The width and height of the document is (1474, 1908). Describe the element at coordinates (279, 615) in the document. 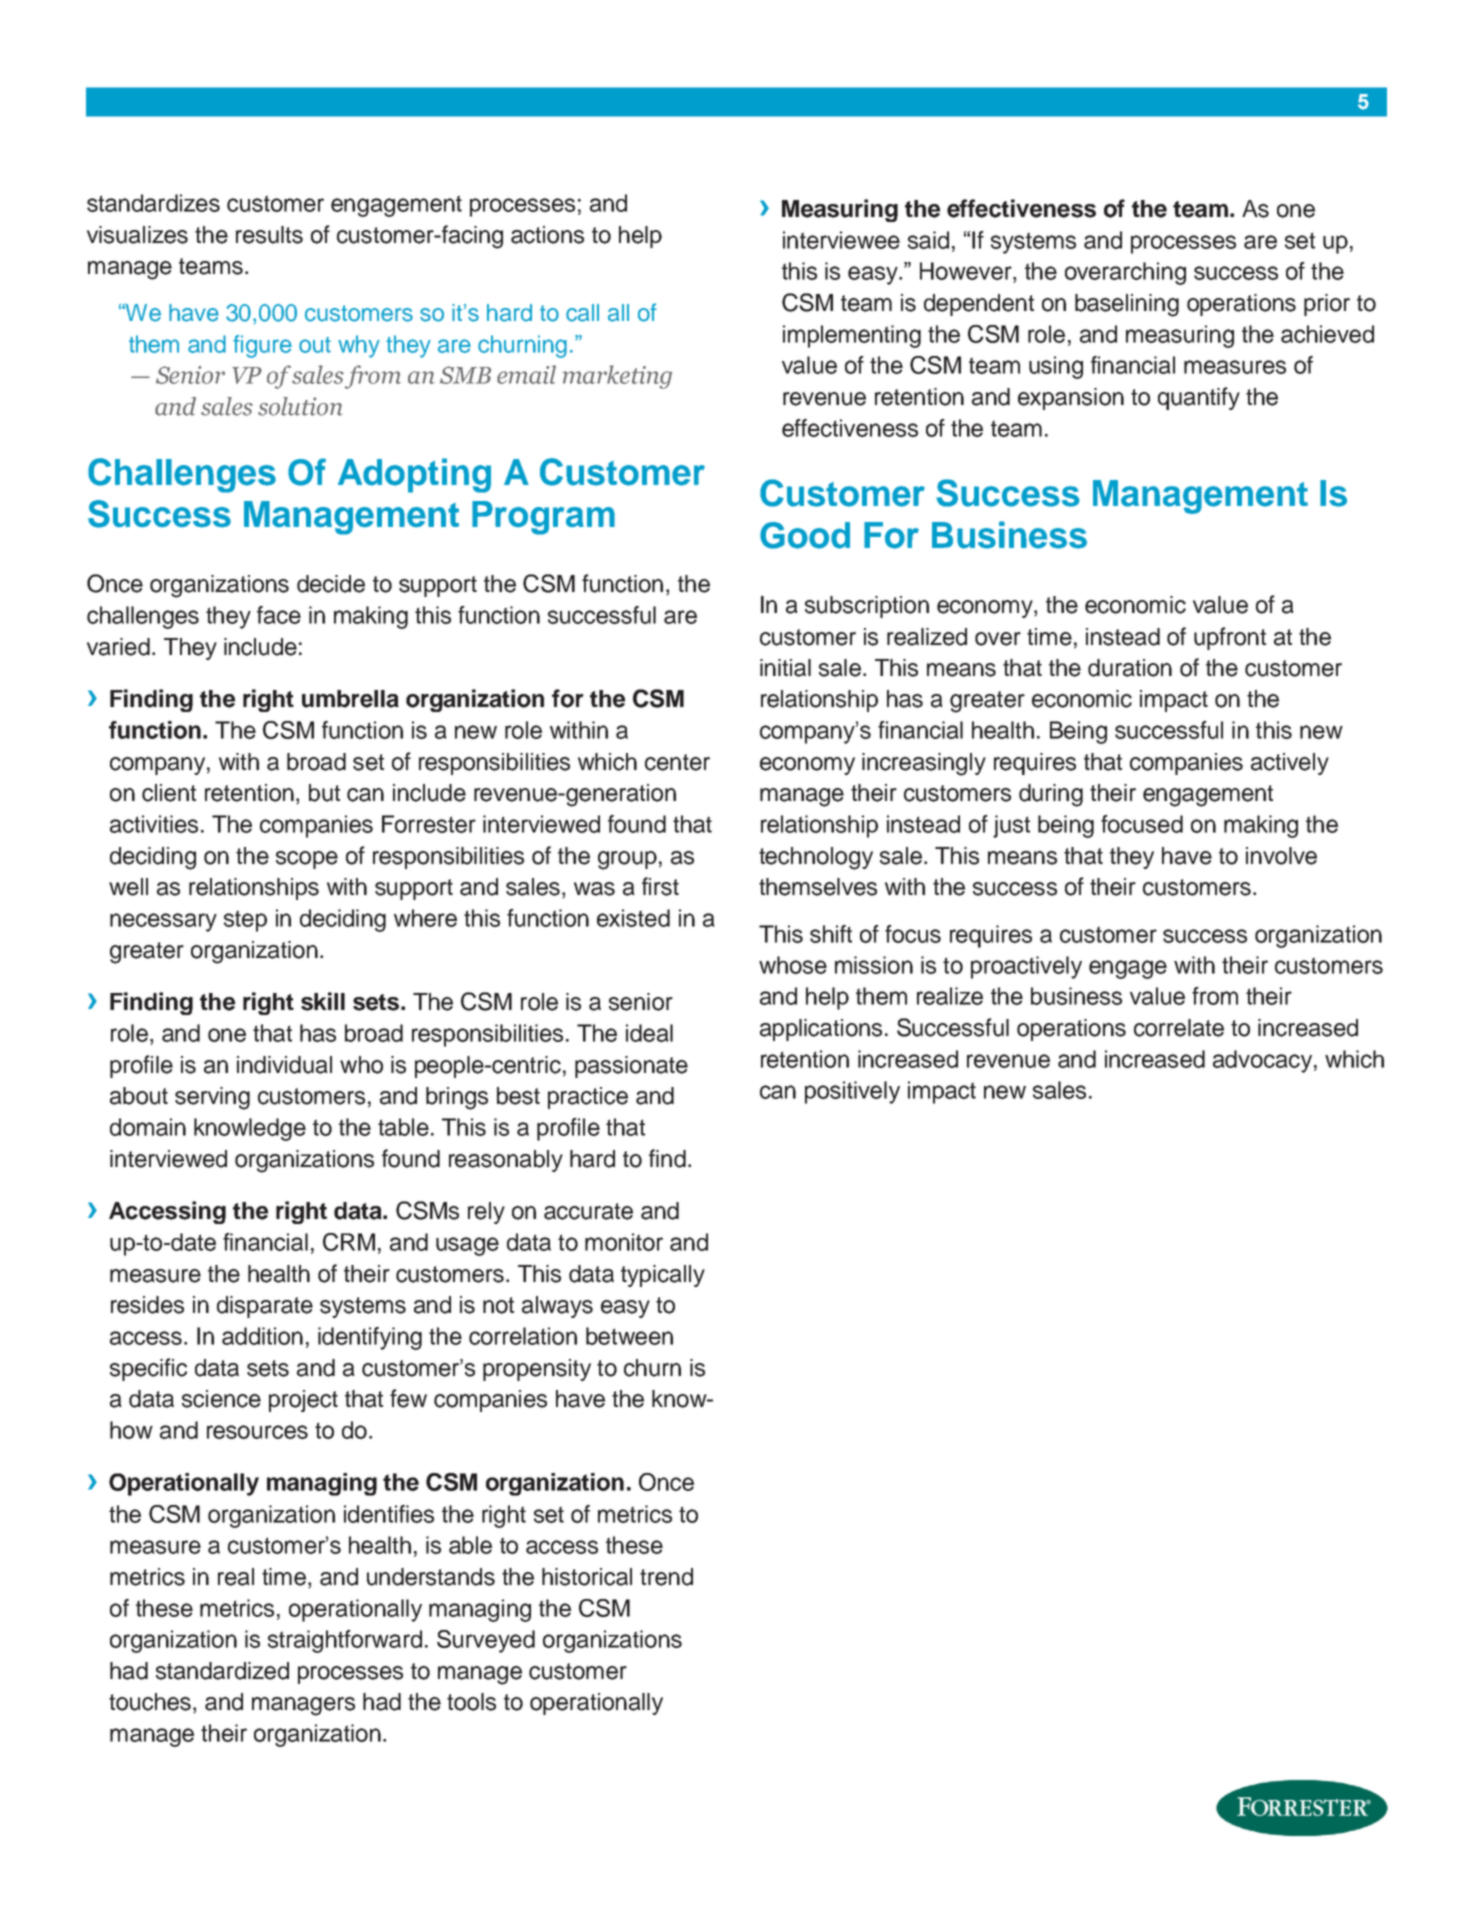

I see `face` at that location.
